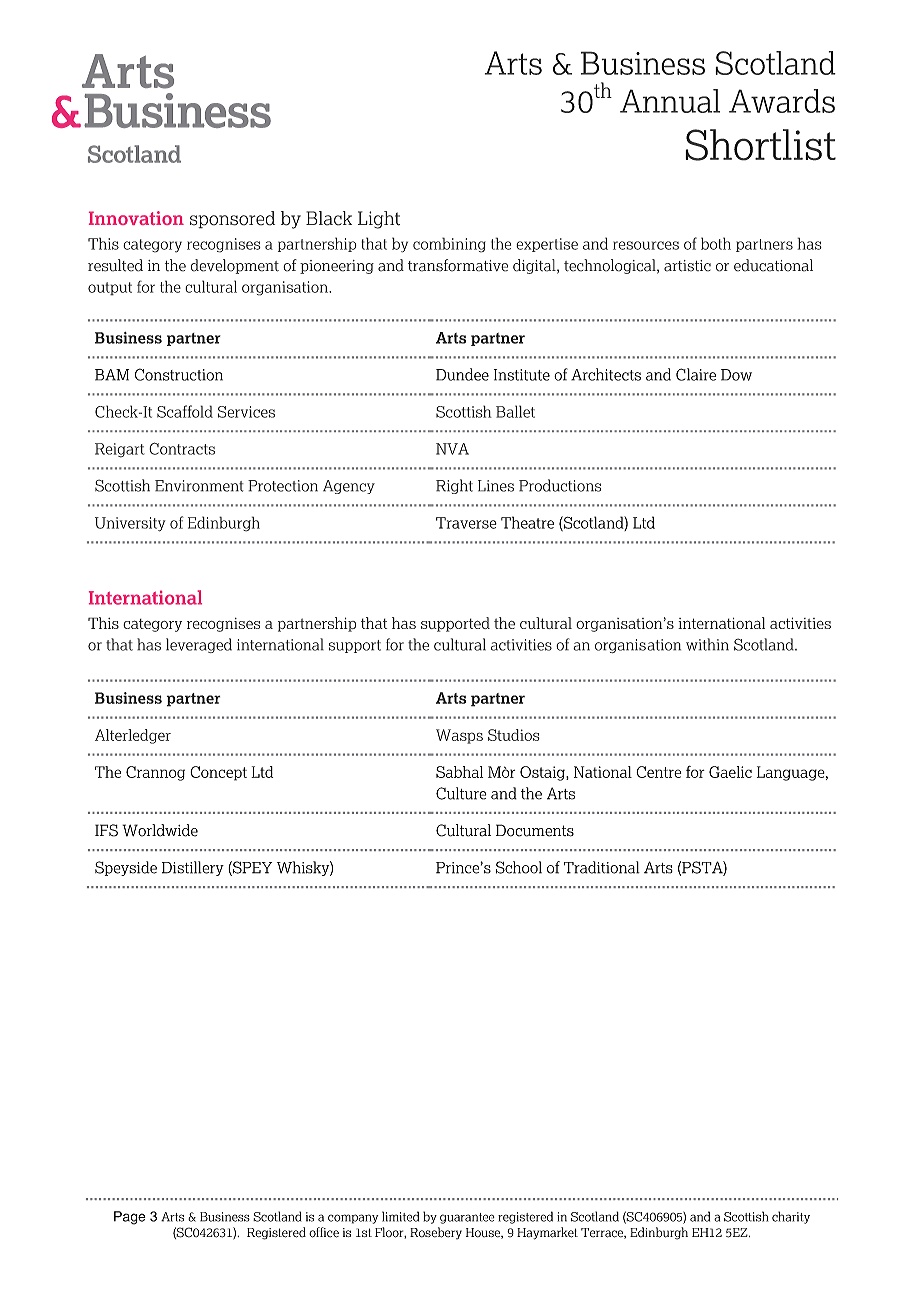 This page has height=1308, width=924. I want to click on within, so click(707, 644).
